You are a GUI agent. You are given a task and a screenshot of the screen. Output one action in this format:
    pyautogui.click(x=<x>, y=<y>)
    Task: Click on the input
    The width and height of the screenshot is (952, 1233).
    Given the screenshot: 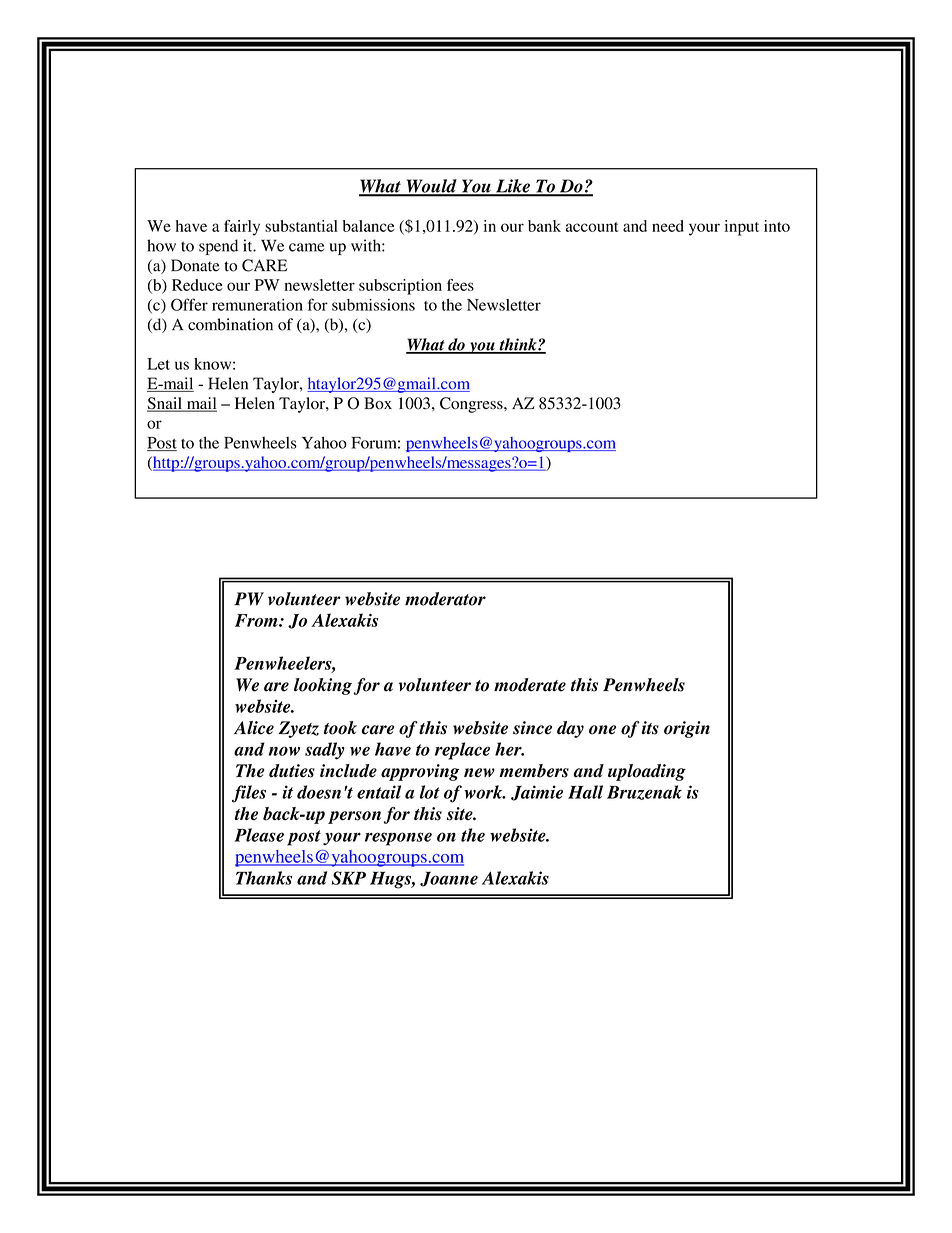 What is the action you would take?
    pyautogui.click(x=742, y=228)
